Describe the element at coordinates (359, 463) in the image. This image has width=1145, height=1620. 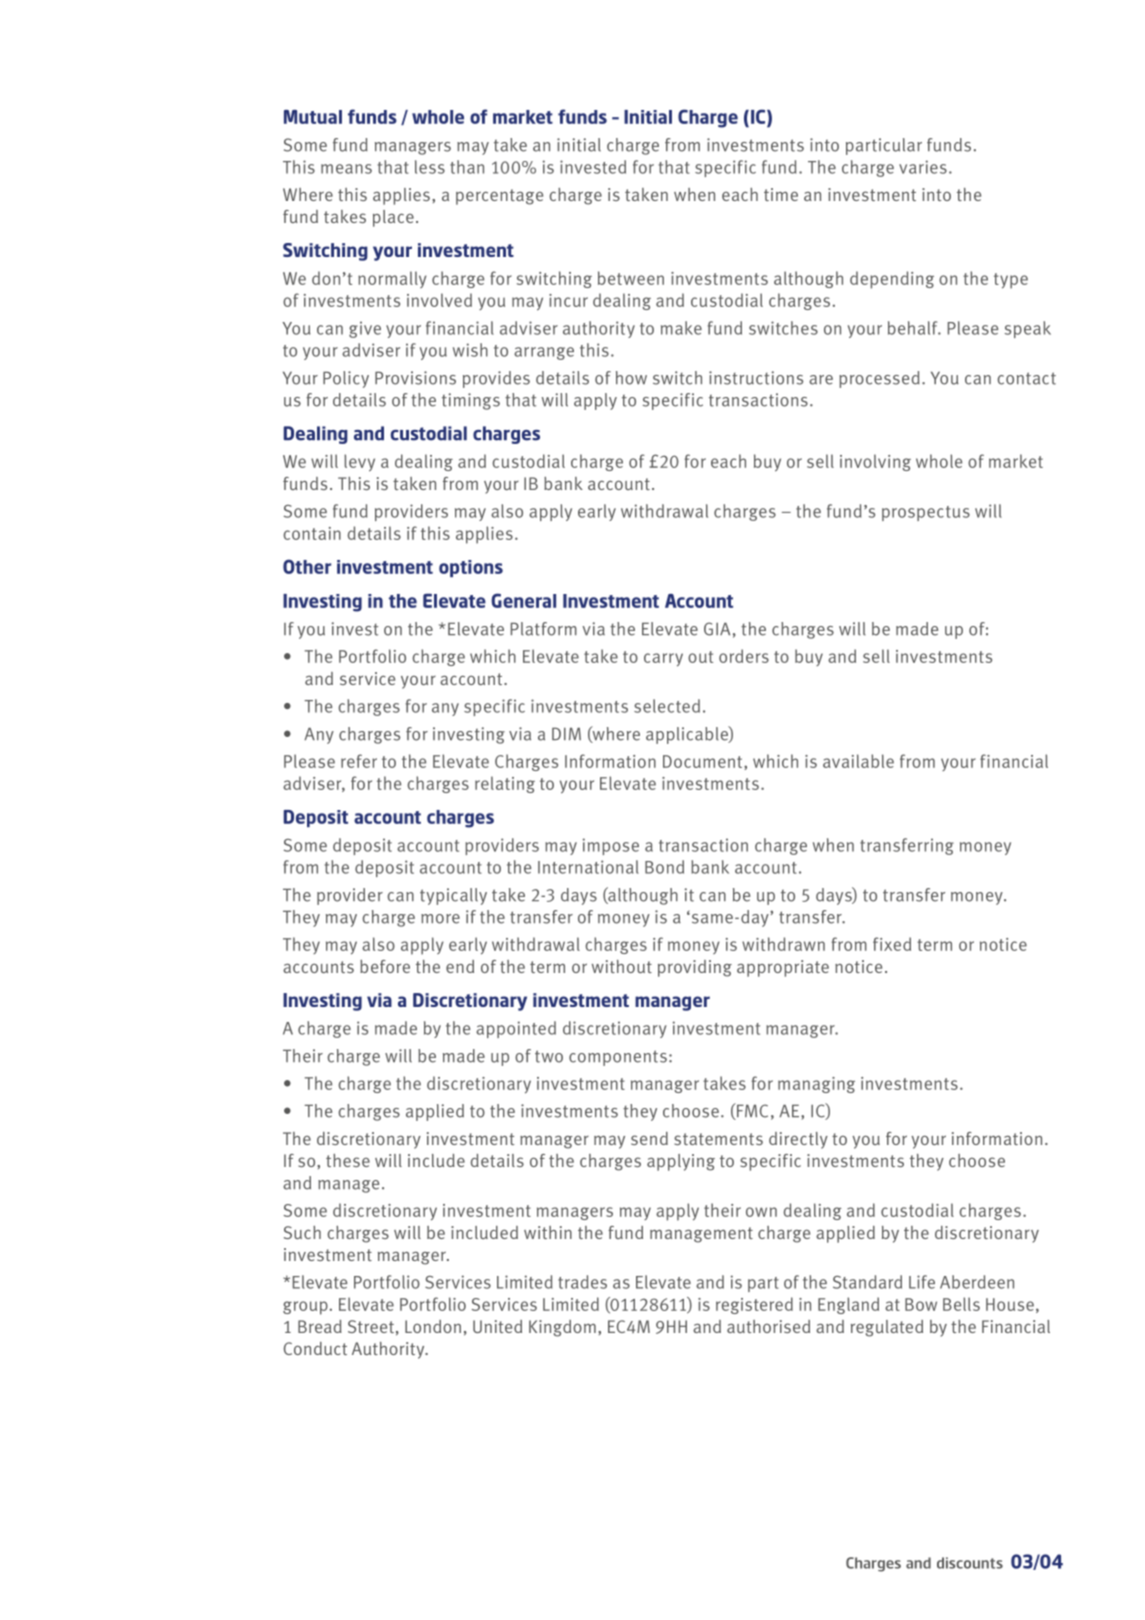
I see `levy` at that location.
